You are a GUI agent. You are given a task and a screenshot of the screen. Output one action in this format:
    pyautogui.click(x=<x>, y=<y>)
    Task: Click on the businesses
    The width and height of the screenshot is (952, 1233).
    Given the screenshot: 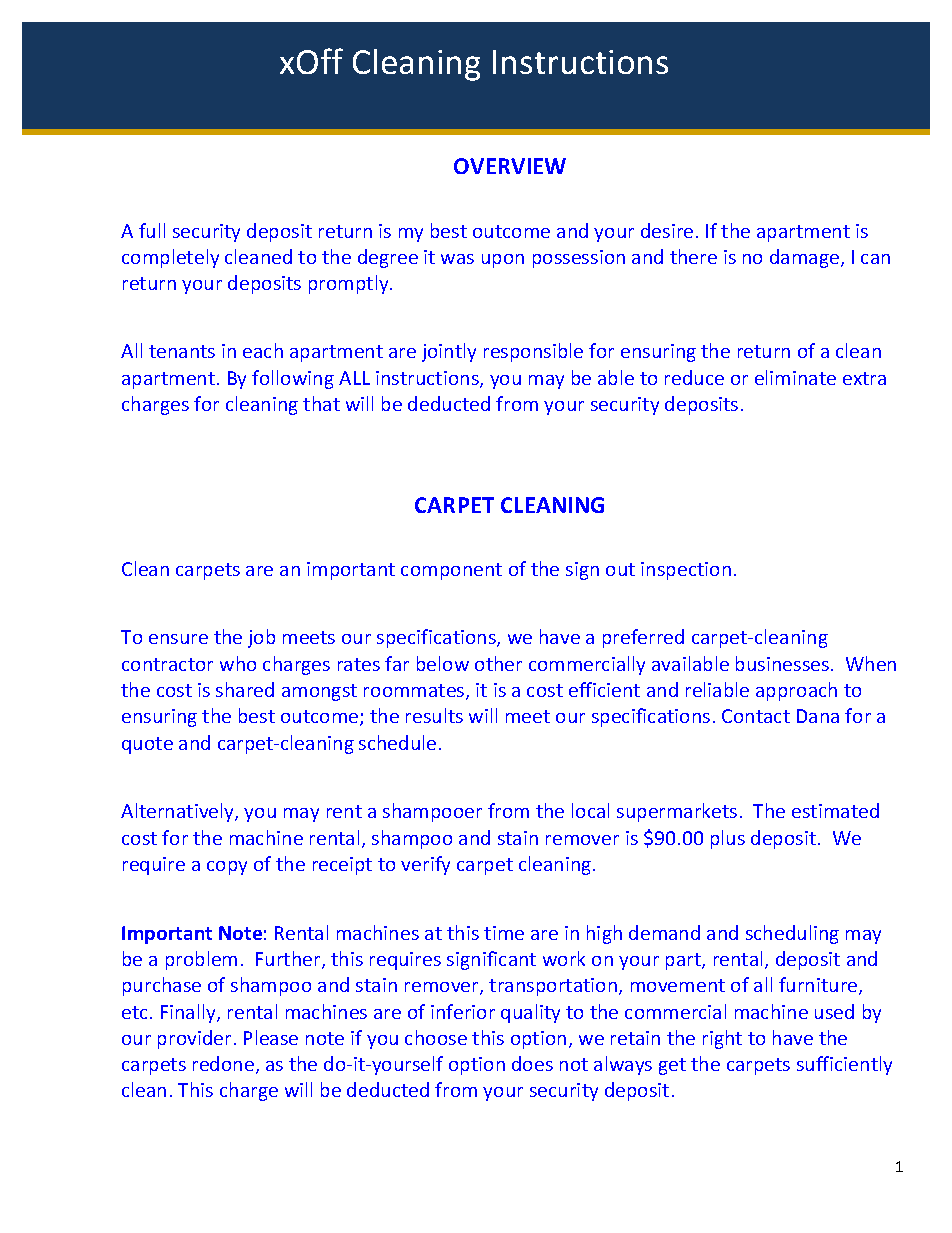 What is the action you would take?
    pyautogui.click(x=784, y=663)
